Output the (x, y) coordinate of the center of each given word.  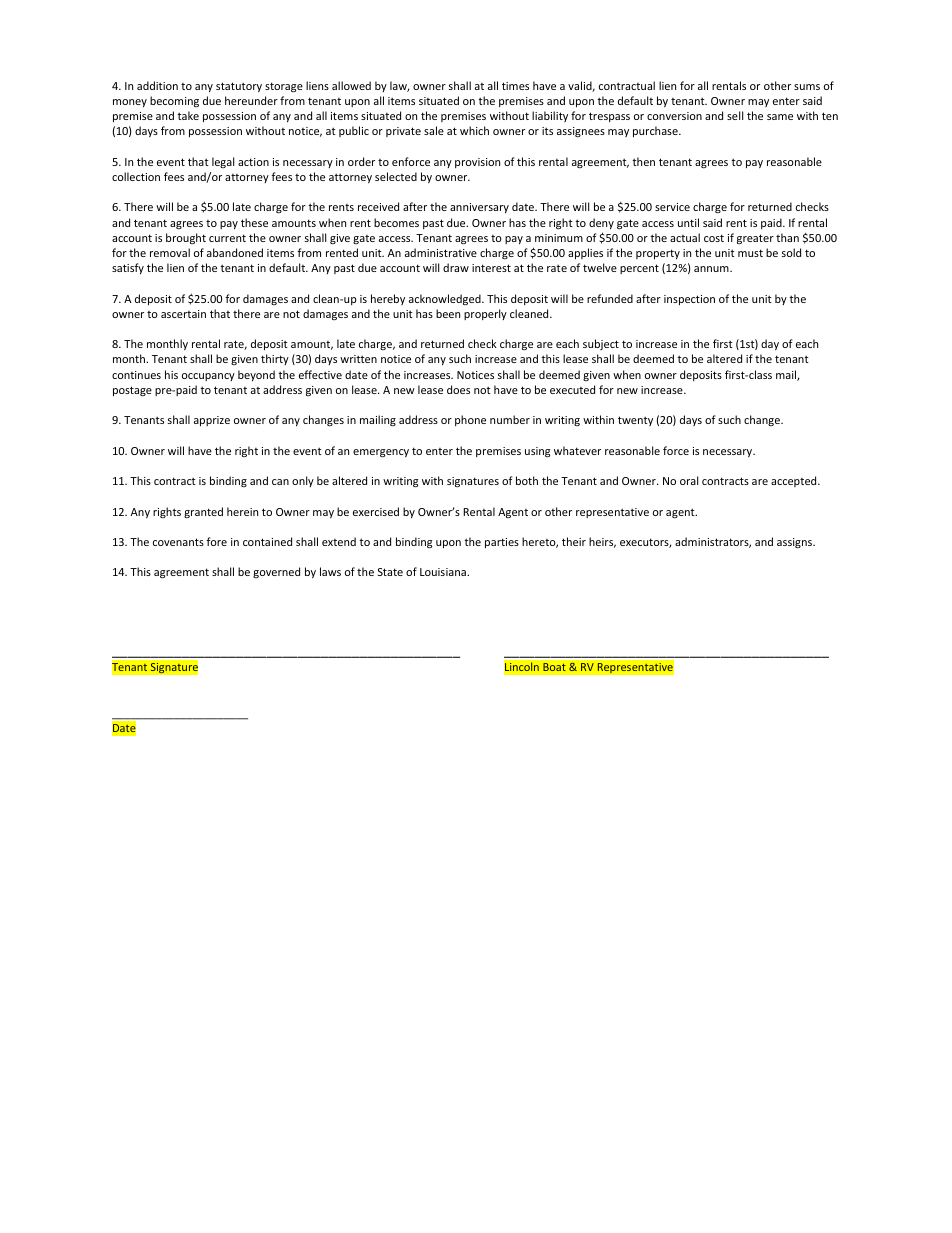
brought (186, 238)
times (515, 86)
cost (714, 238)
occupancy (208, 377)
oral (689, 480)
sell (735, 115)
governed (276, 572)
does (458, 389)
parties (502, 543)
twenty (635, 421)
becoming (174, 101)
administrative (441, 252)
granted (203, 512)
